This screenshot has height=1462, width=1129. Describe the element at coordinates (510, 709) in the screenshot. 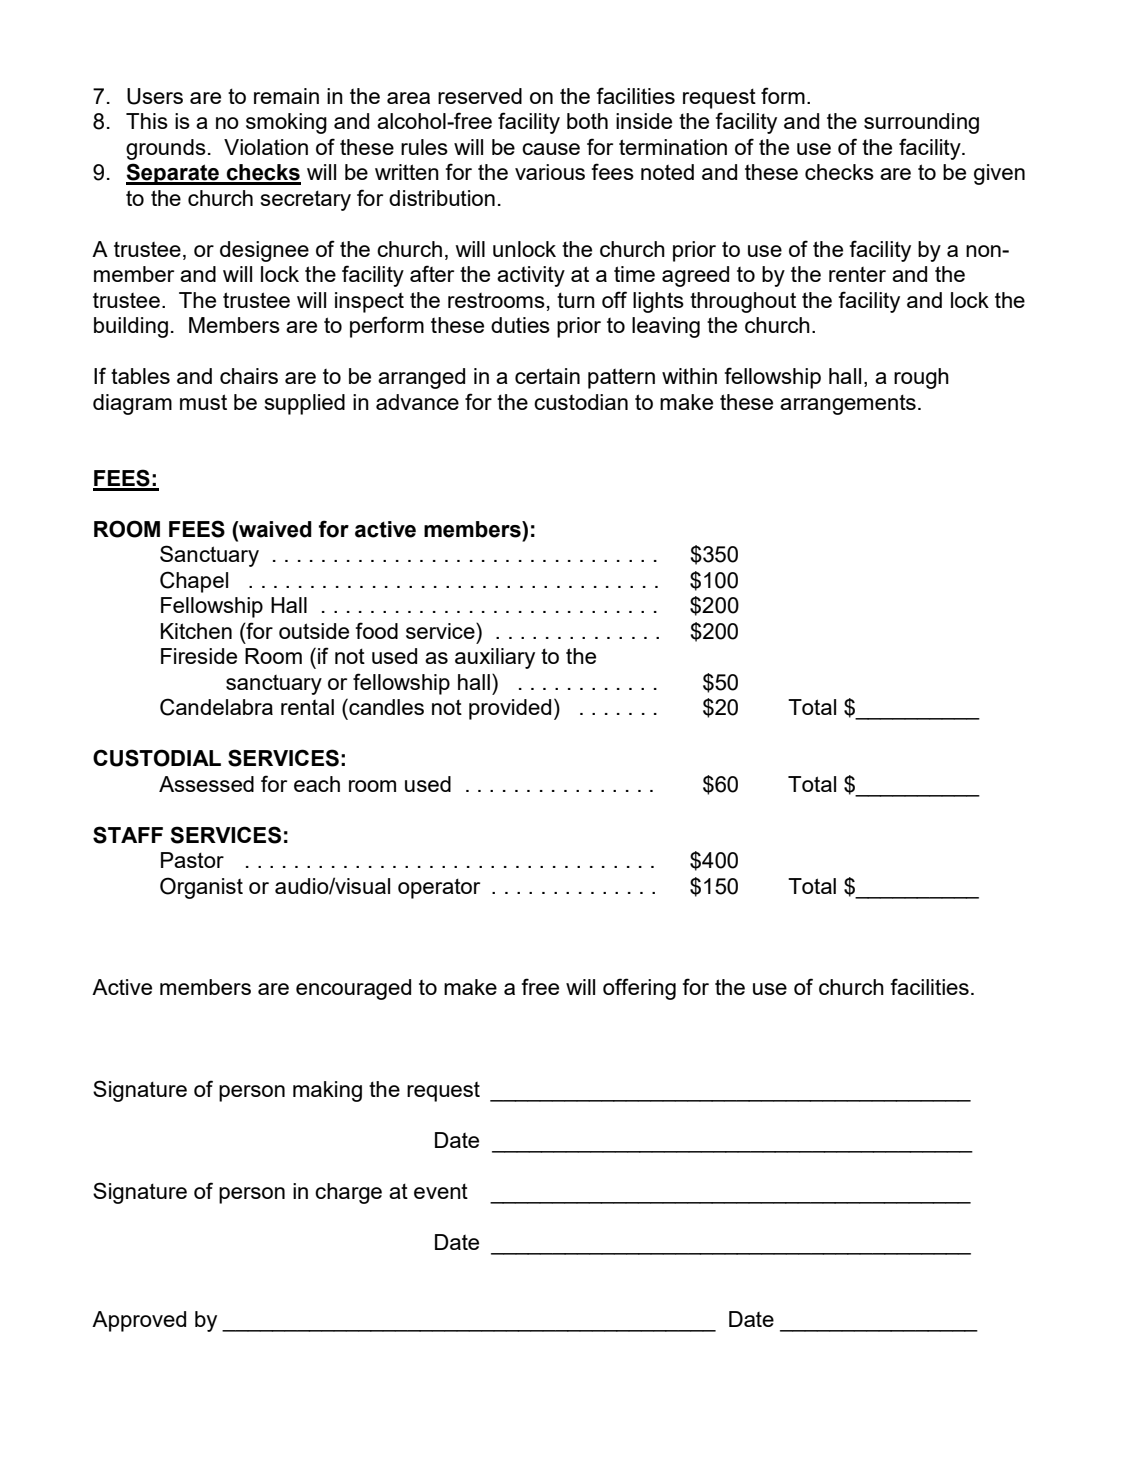

I see `provided` at that location.
